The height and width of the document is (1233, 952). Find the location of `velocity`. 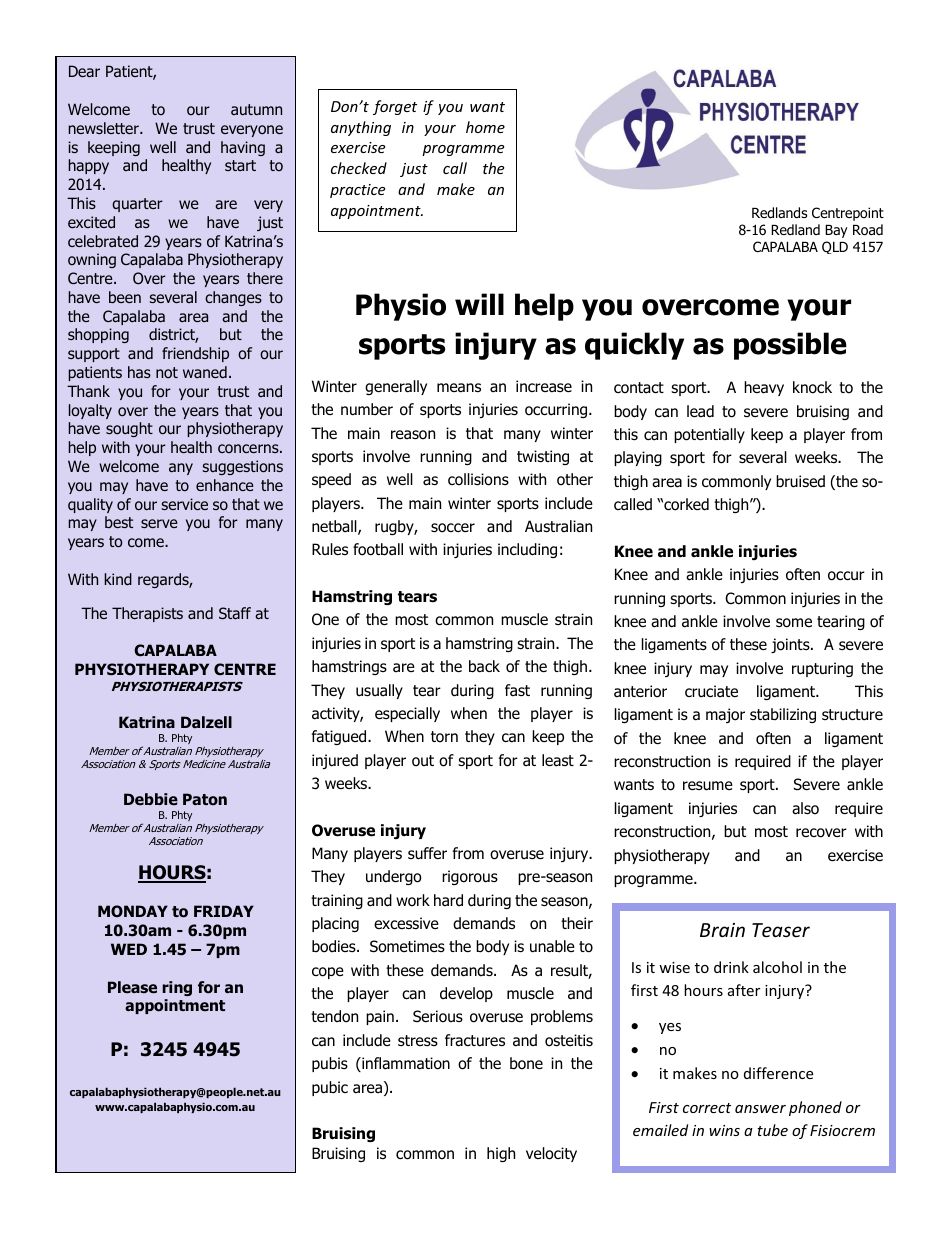

velocity is located at coordinates (551, 1154).
